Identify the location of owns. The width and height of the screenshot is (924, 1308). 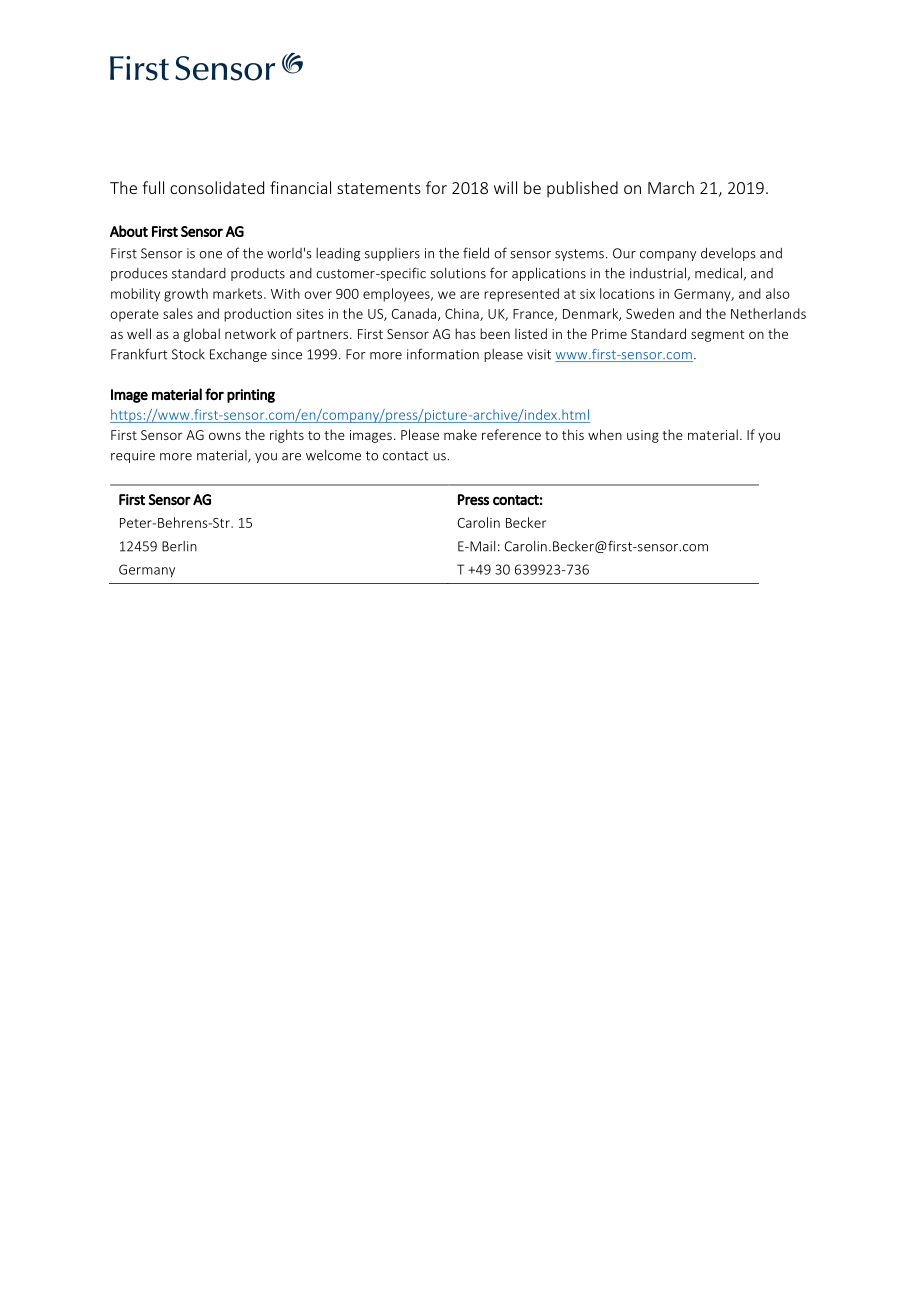
(225, 436).
